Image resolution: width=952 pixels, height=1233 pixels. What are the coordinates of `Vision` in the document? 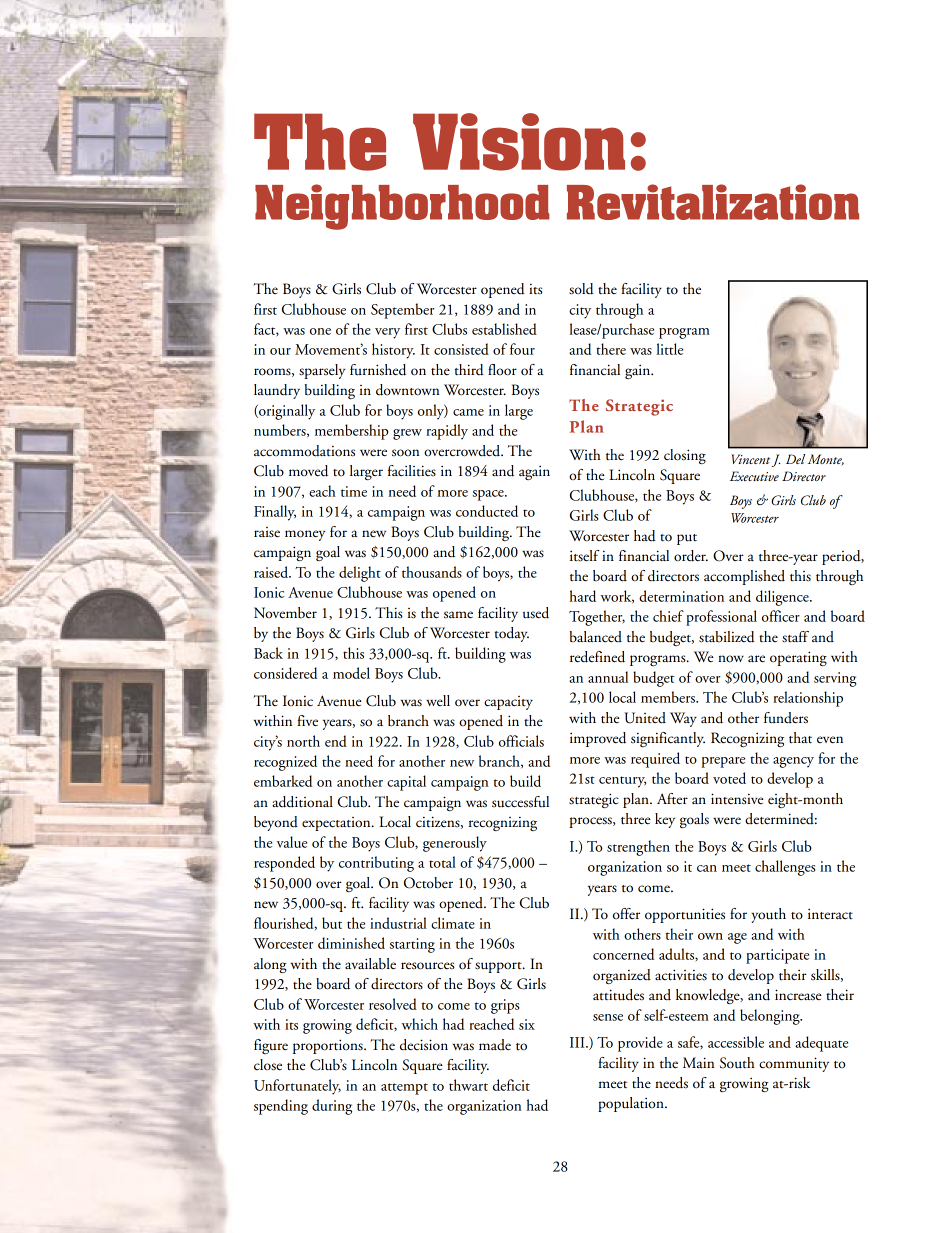 It's located at (519, 142).
